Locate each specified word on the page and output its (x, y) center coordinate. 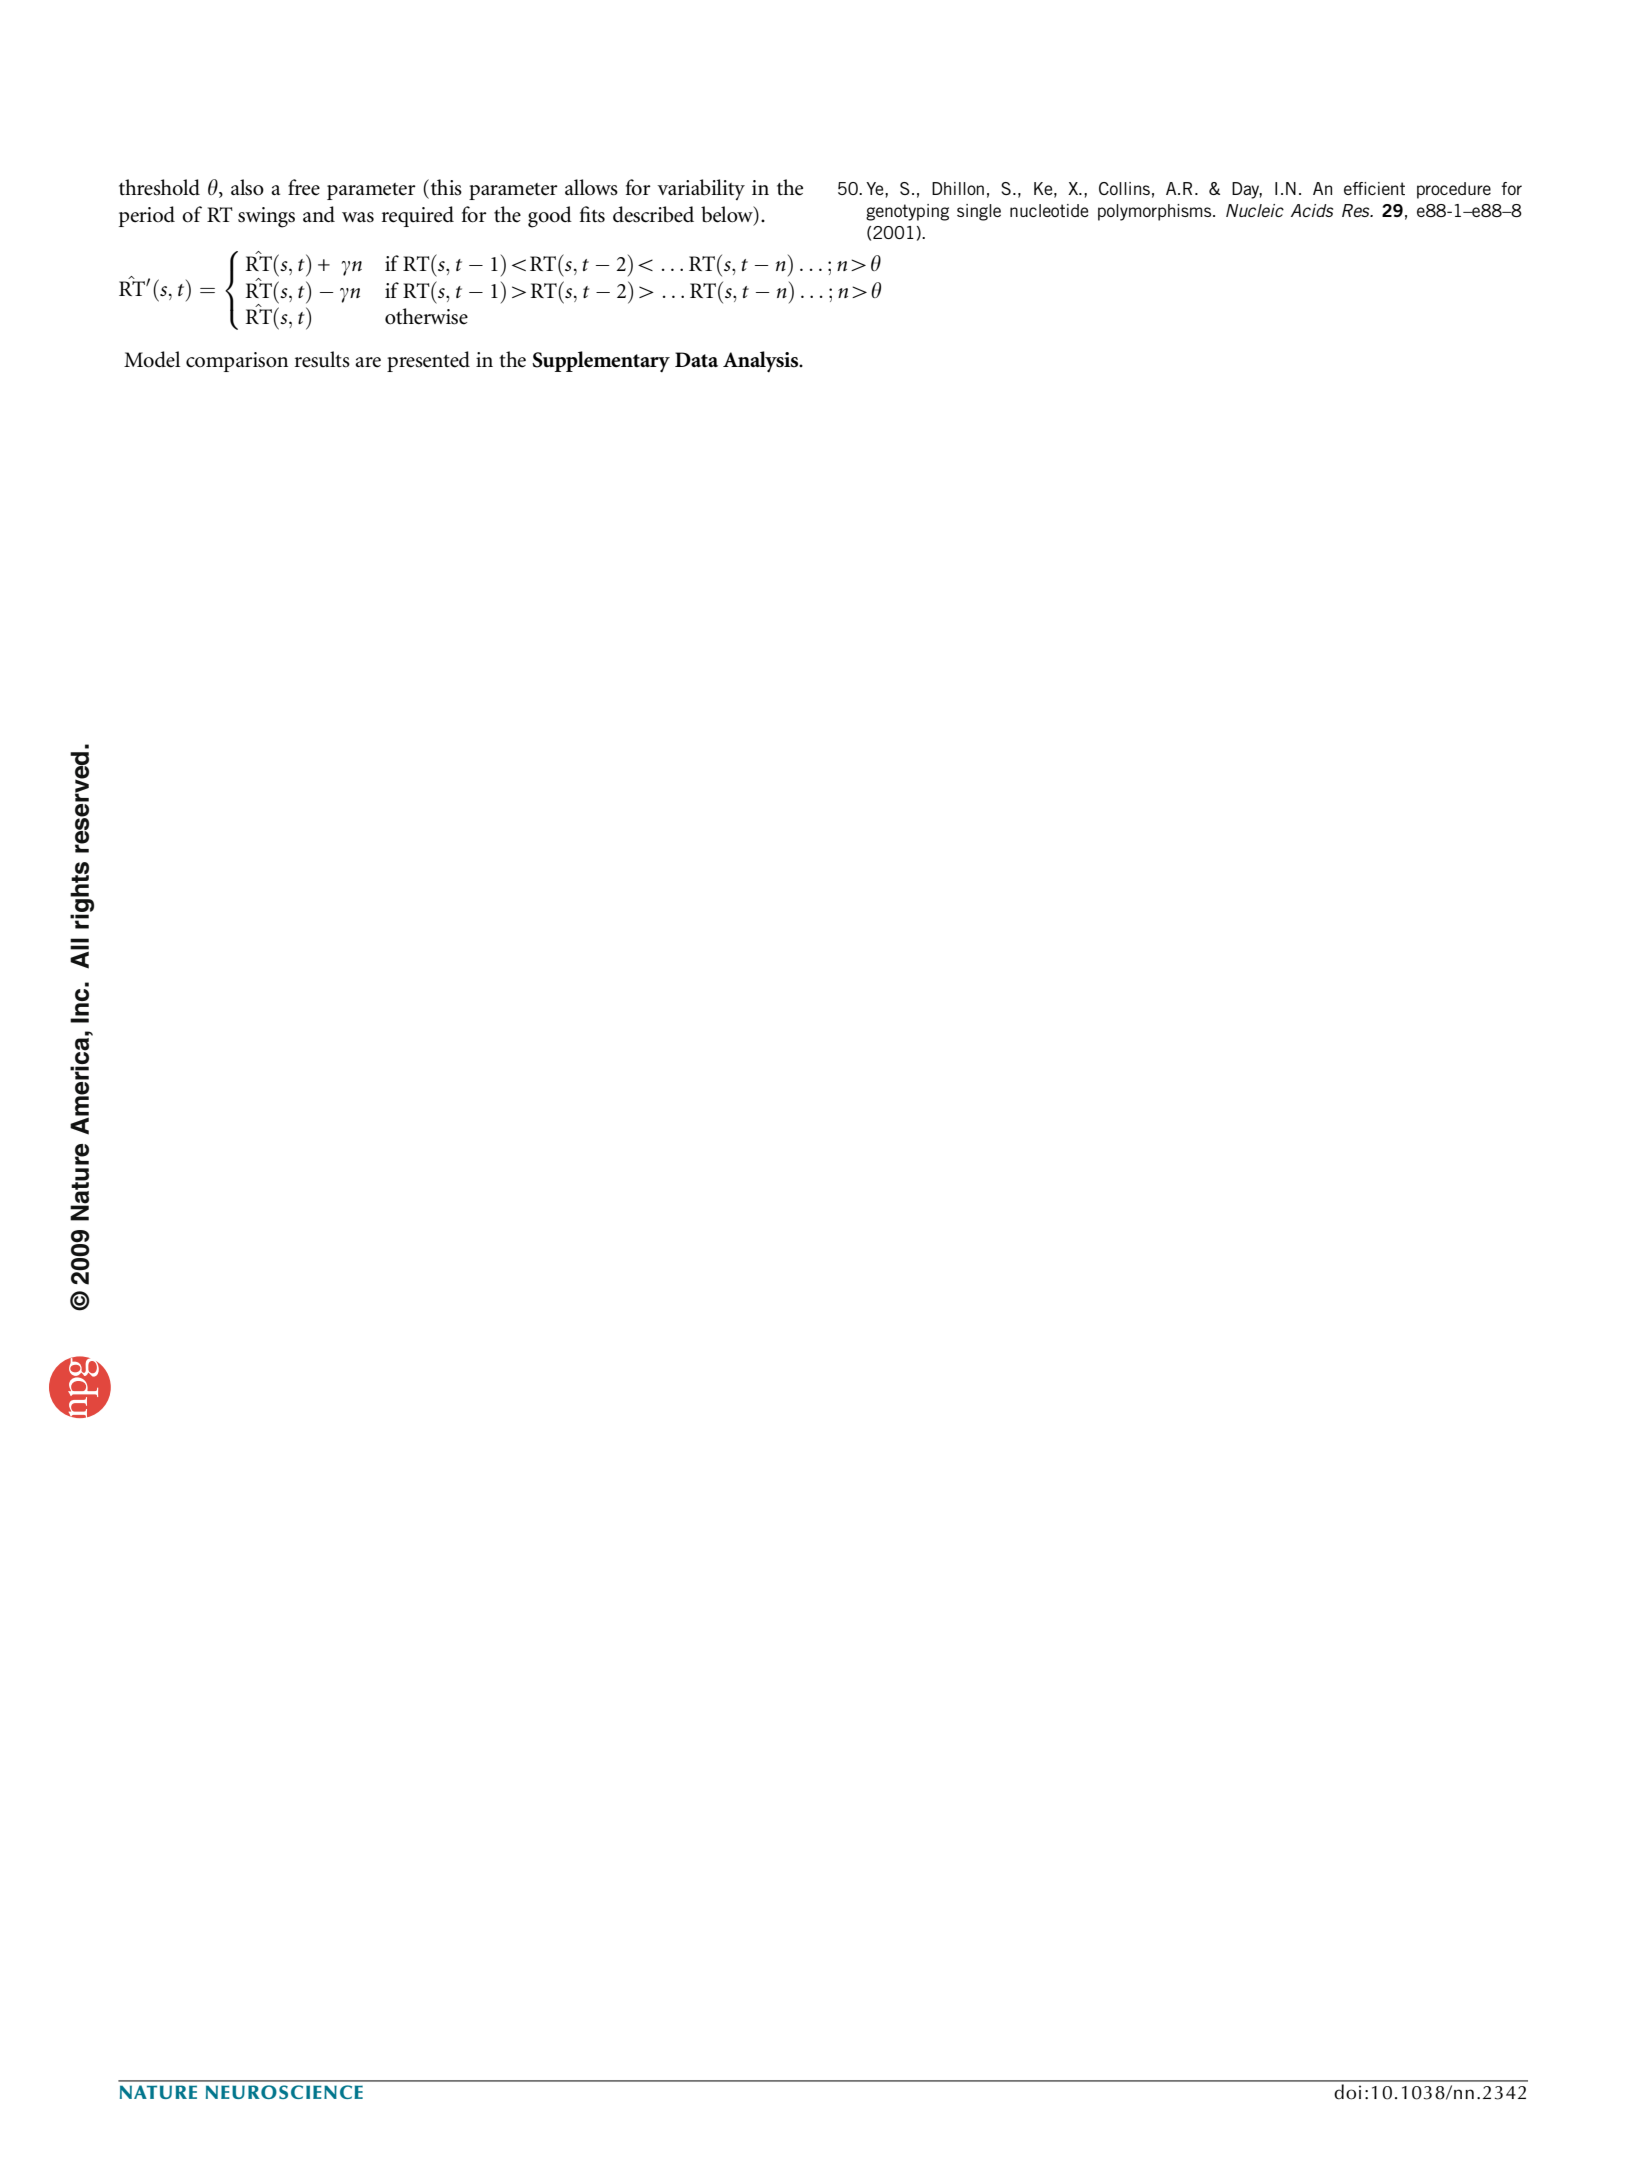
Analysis (762, 361)
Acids (1312, 210)
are (368, 362)
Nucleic (1255, 210)
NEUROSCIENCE (284, 2092)
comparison (237, 362)
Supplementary (601, 361)
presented (428, 361)
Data (696, 359)
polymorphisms (1156, 212)
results (322, 359)
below (728, 215)
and (319, 214)
